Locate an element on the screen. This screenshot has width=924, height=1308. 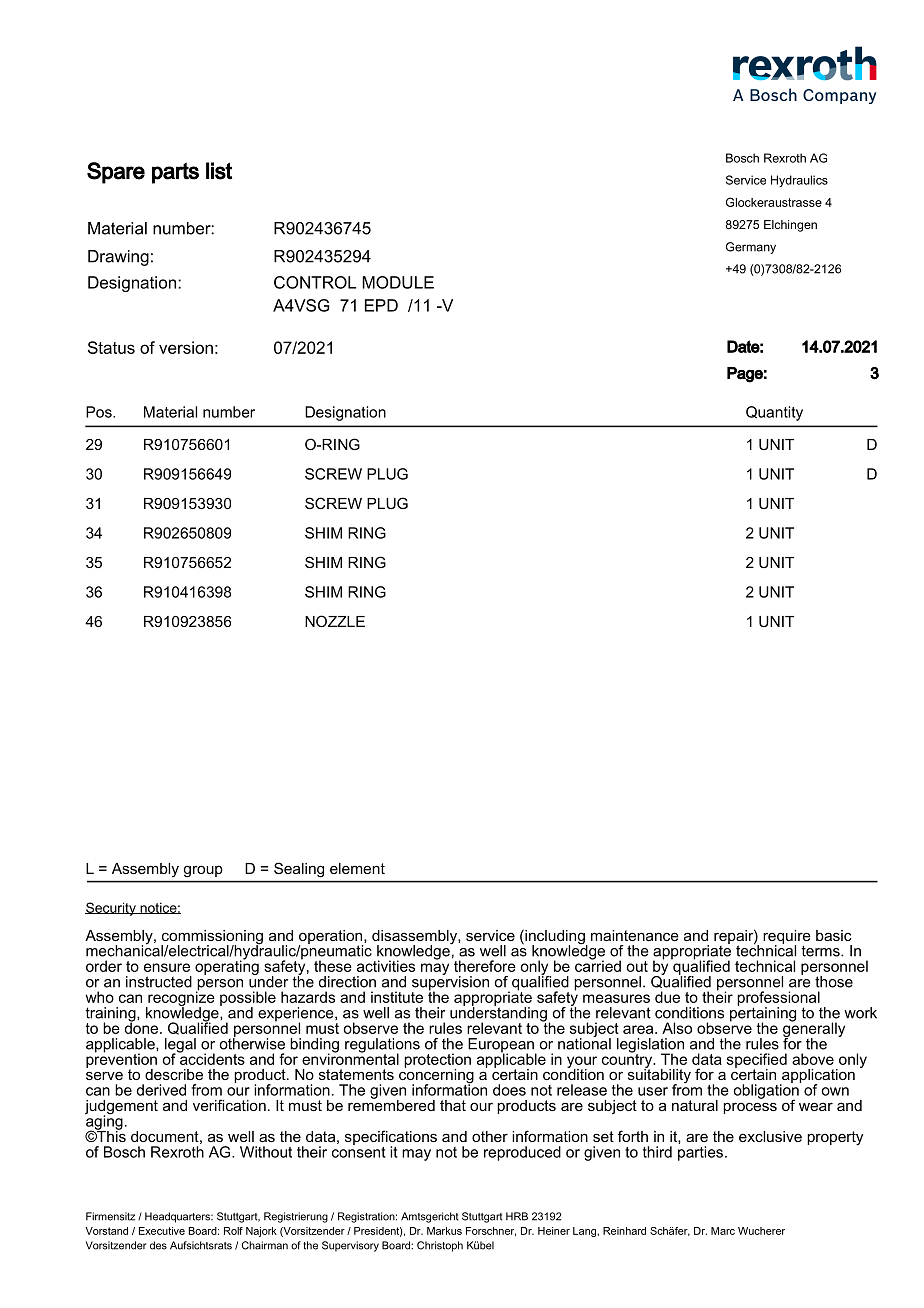
require is located at coordinates (787, 938).
